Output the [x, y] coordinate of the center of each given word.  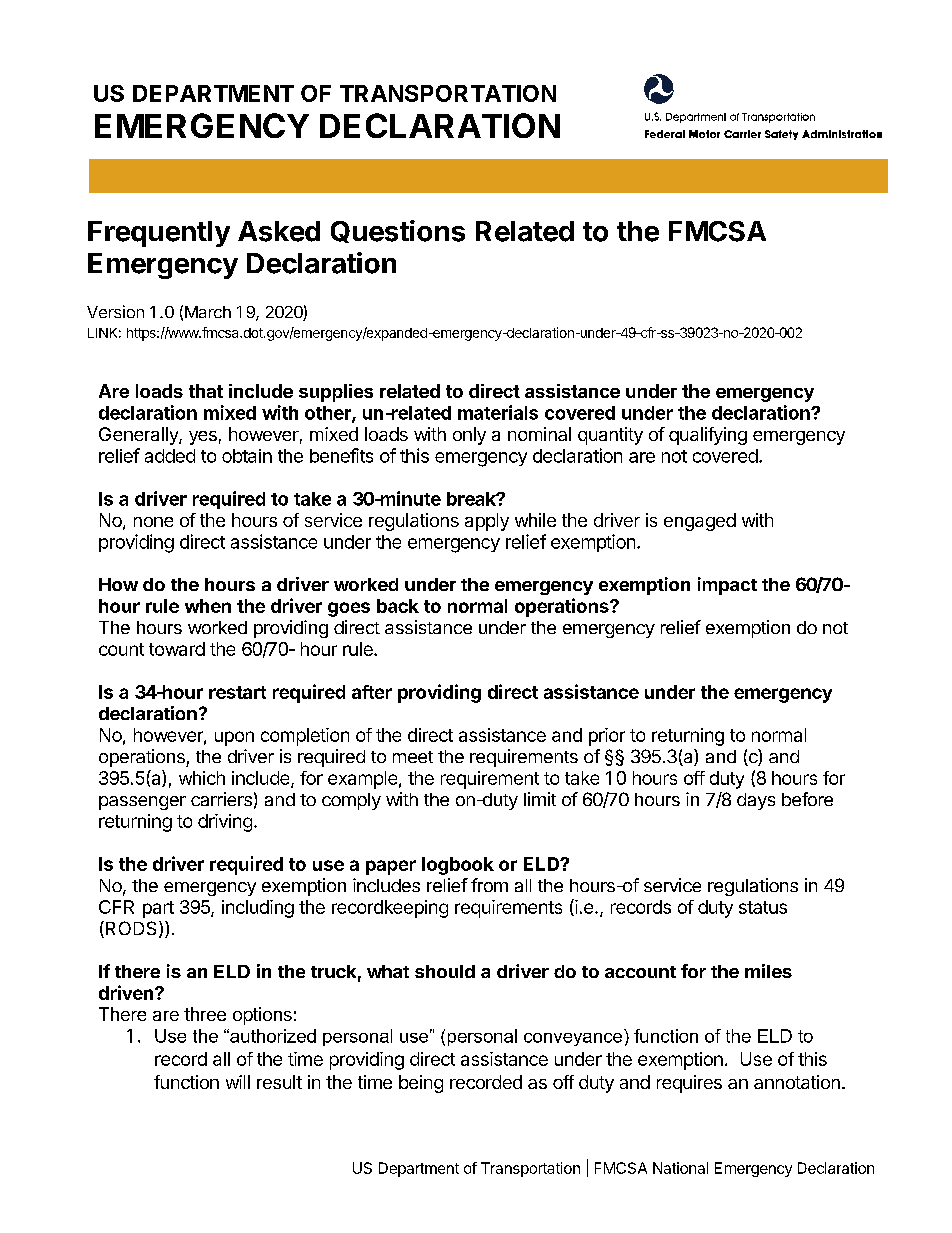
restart [237, 692]
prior [607, 737]
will [238, 1082]
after [372, 692]
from [489, 885]
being [421, 1084]
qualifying [708, 436]
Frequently [159, 234]
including [258, 909]
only [469, 436]
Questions [398, 231]
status [763, 907]
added [170, 456]
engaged [700, 522]
